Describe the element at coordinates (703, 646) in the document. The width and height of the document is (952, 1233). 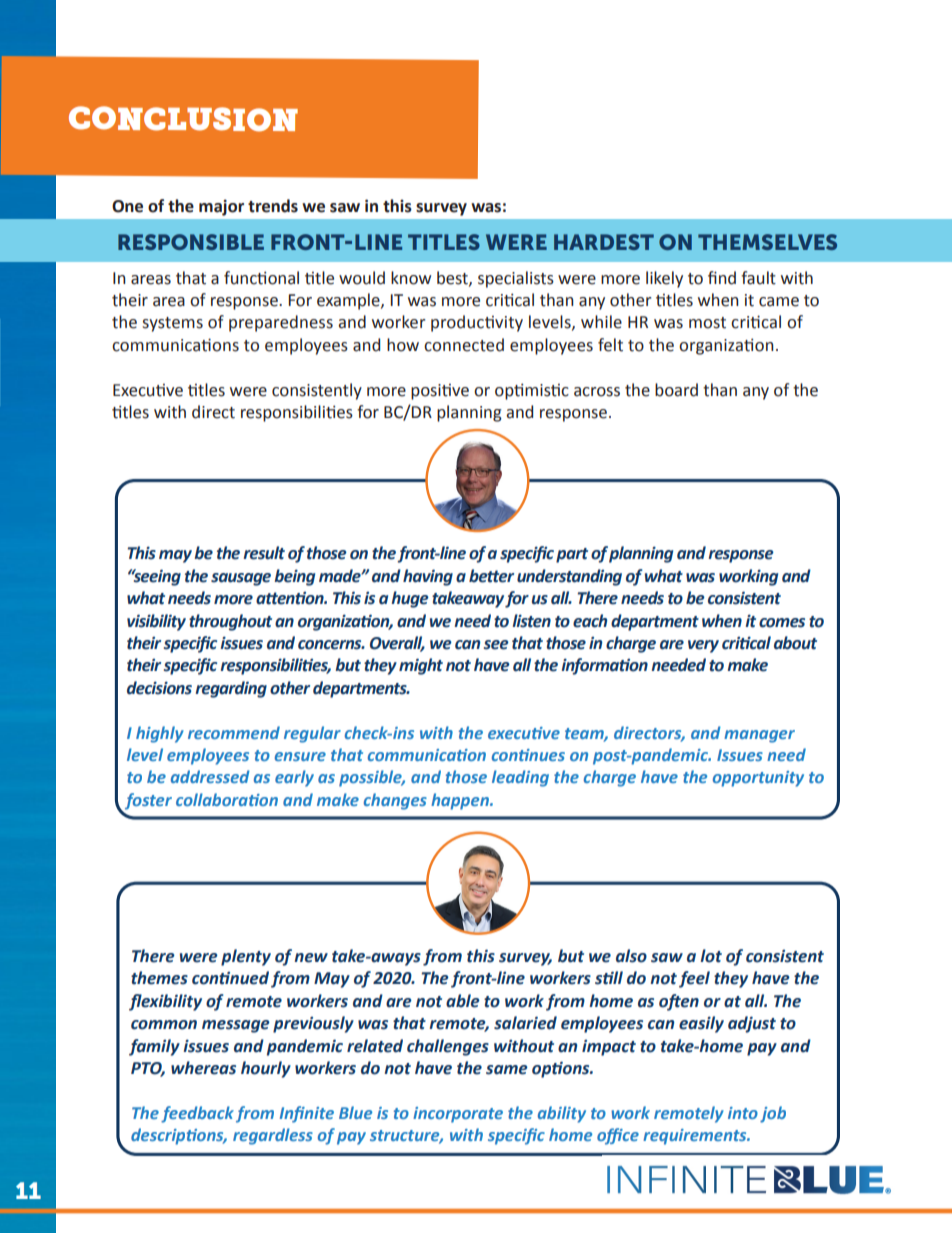
I see `very` at that location.
